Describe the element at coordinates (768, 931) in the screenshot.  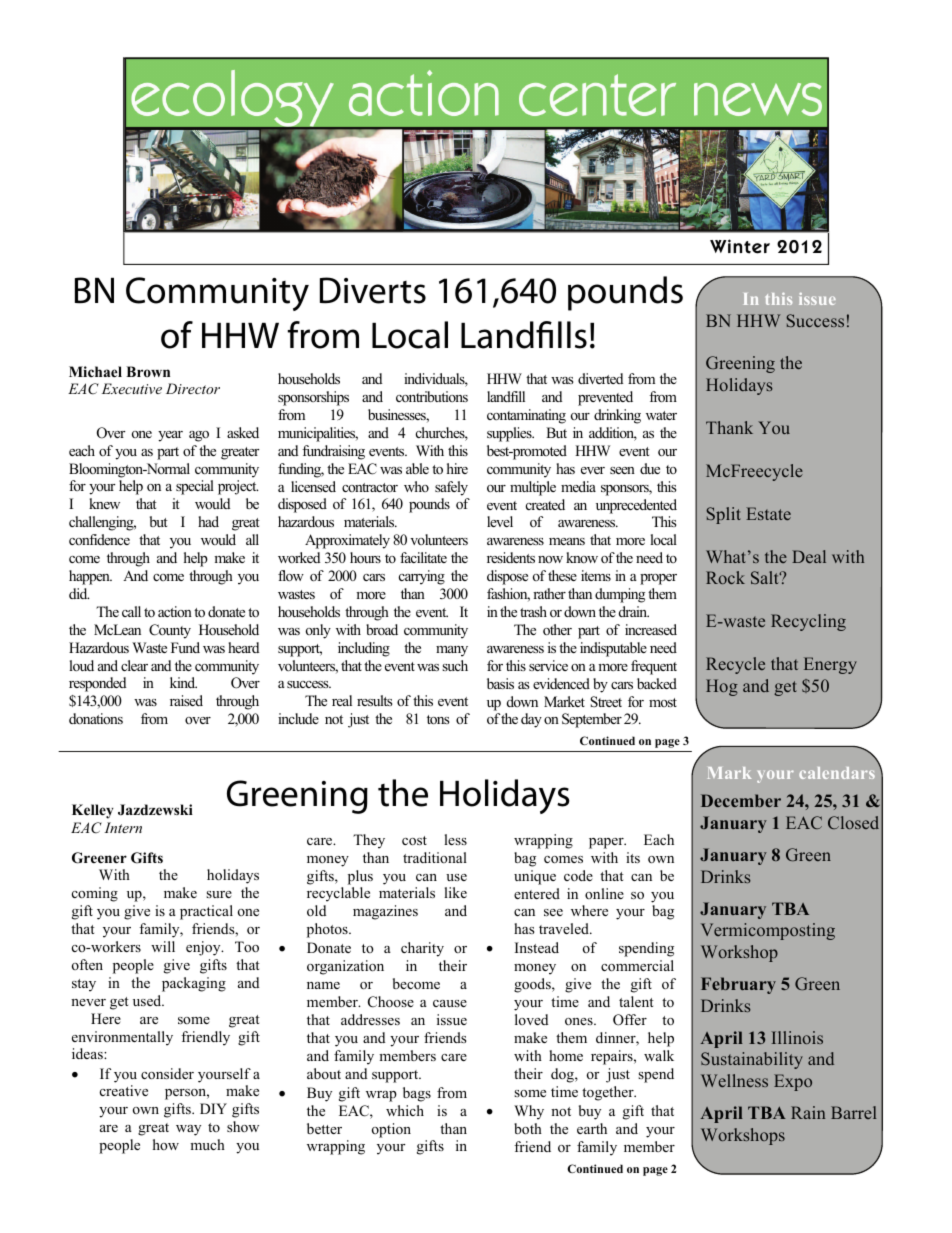
I see `Vermicomposting` at that location.
